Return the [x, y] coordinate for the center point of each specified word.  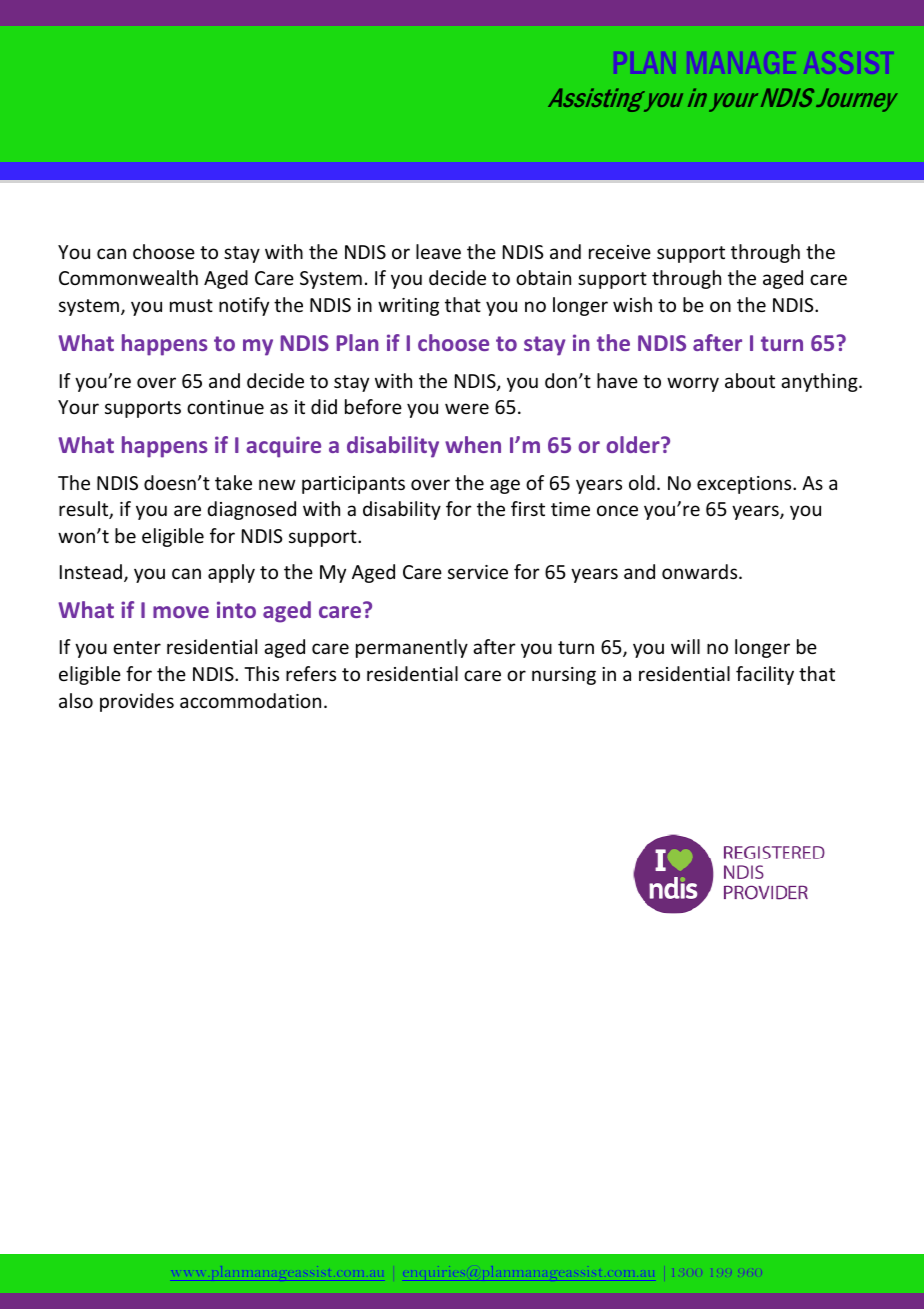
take [233, 482]
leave [438, 251]
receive [620, 252]
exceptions [745, 485]
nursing [564, 676]
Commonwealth [128, 277]
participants [353, 485]
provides [137, 702]
